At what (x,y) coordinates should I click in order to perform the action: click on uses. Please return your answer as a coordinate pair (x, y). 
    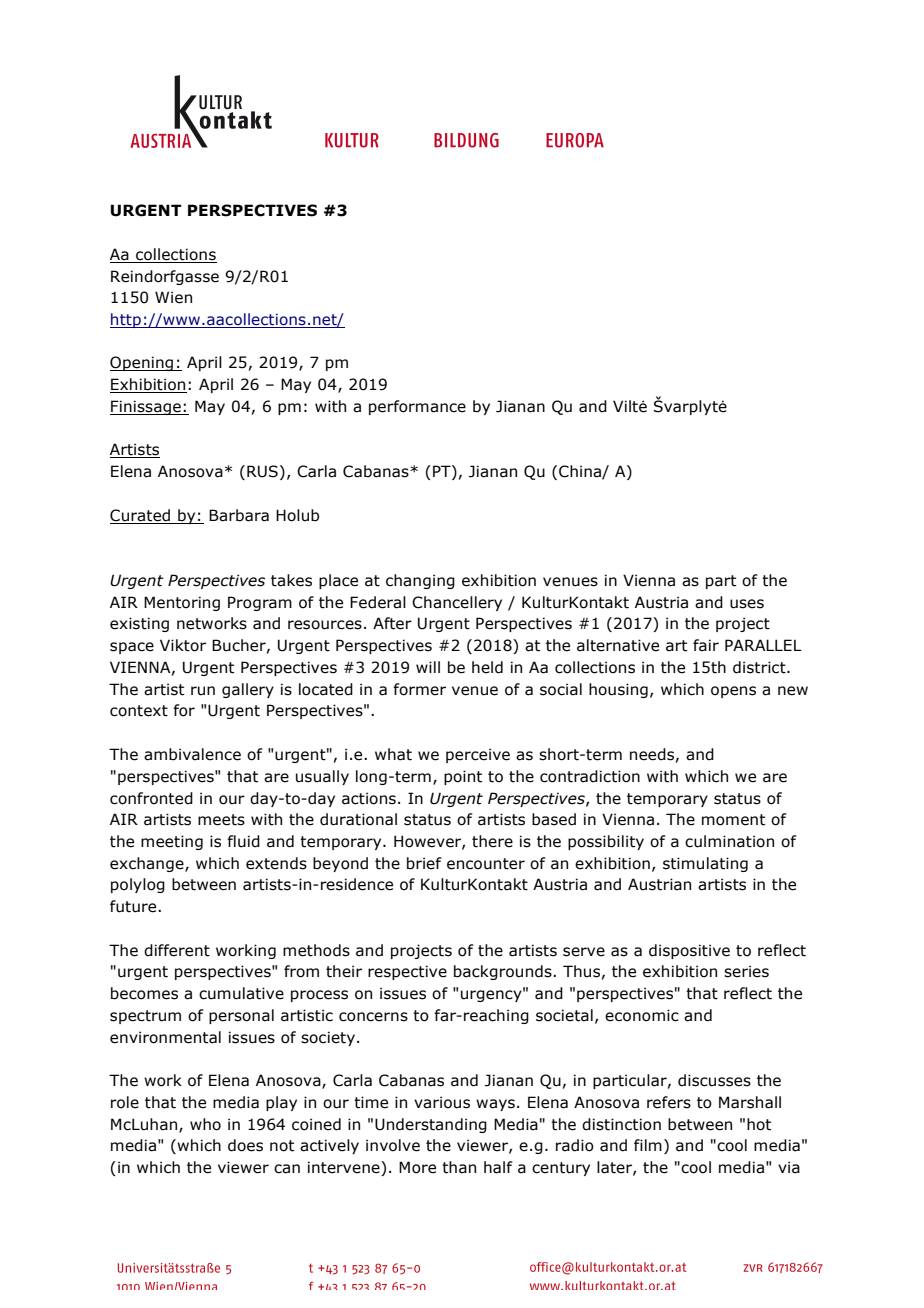
    Looking at the image, I should click on (747, 604).
